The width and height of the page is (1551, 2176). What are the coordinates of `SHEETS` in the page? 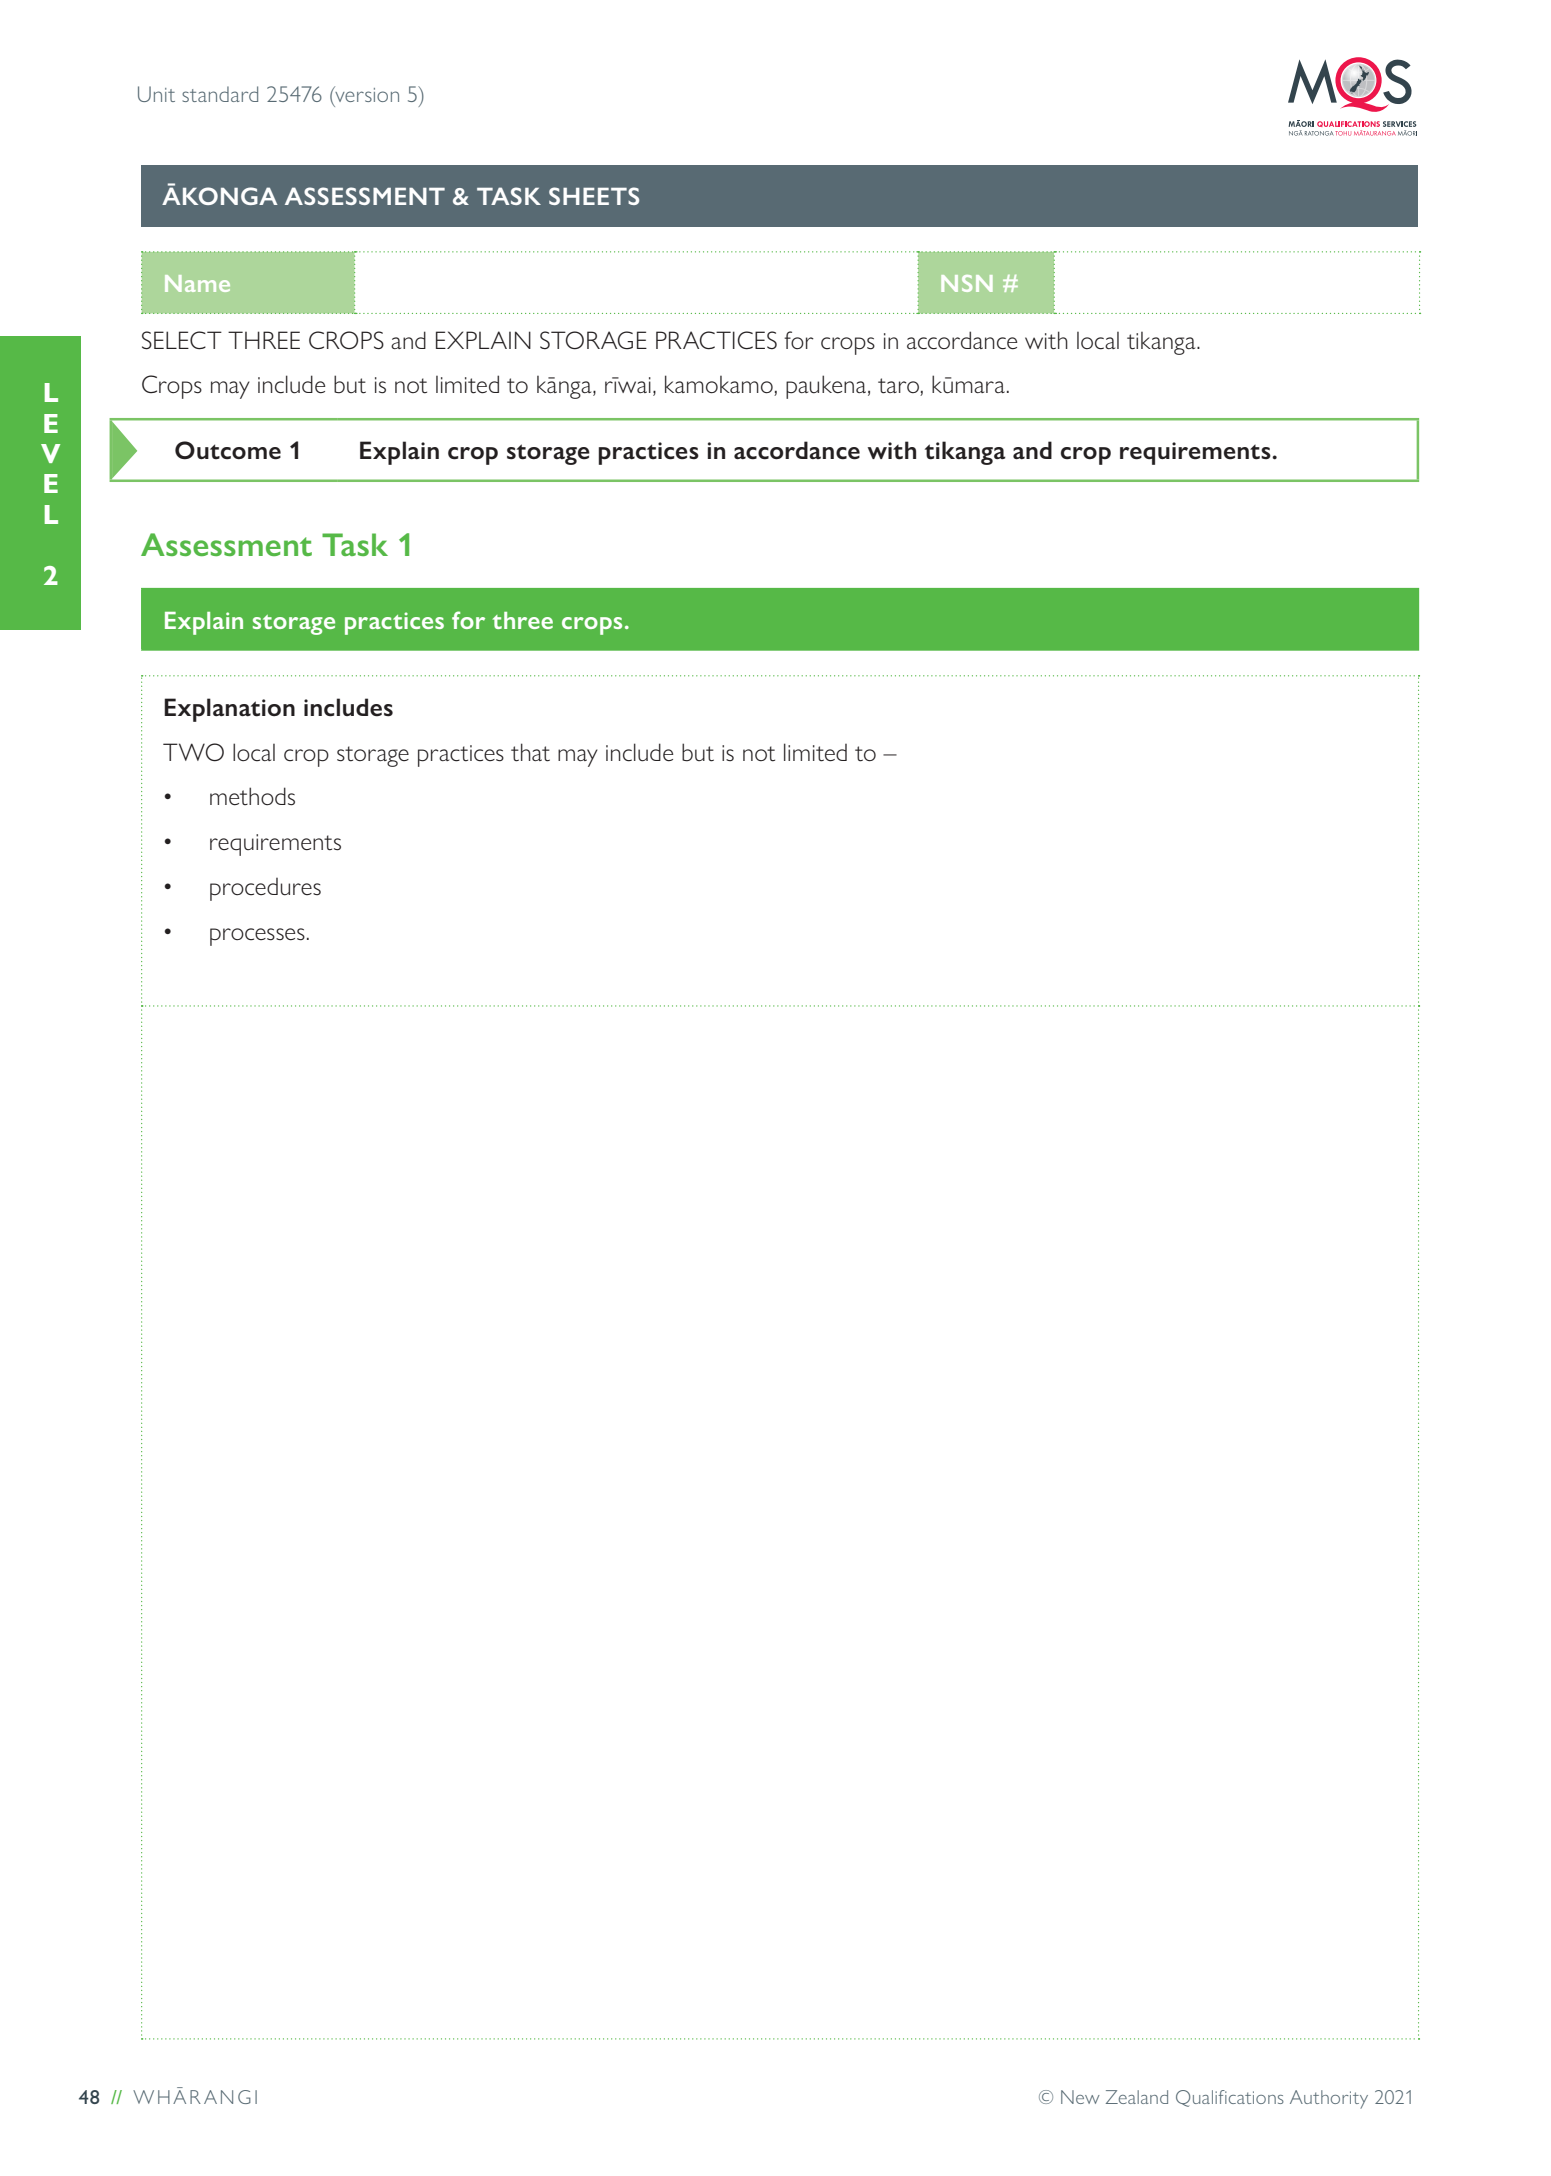 It's located at (594, 196).
